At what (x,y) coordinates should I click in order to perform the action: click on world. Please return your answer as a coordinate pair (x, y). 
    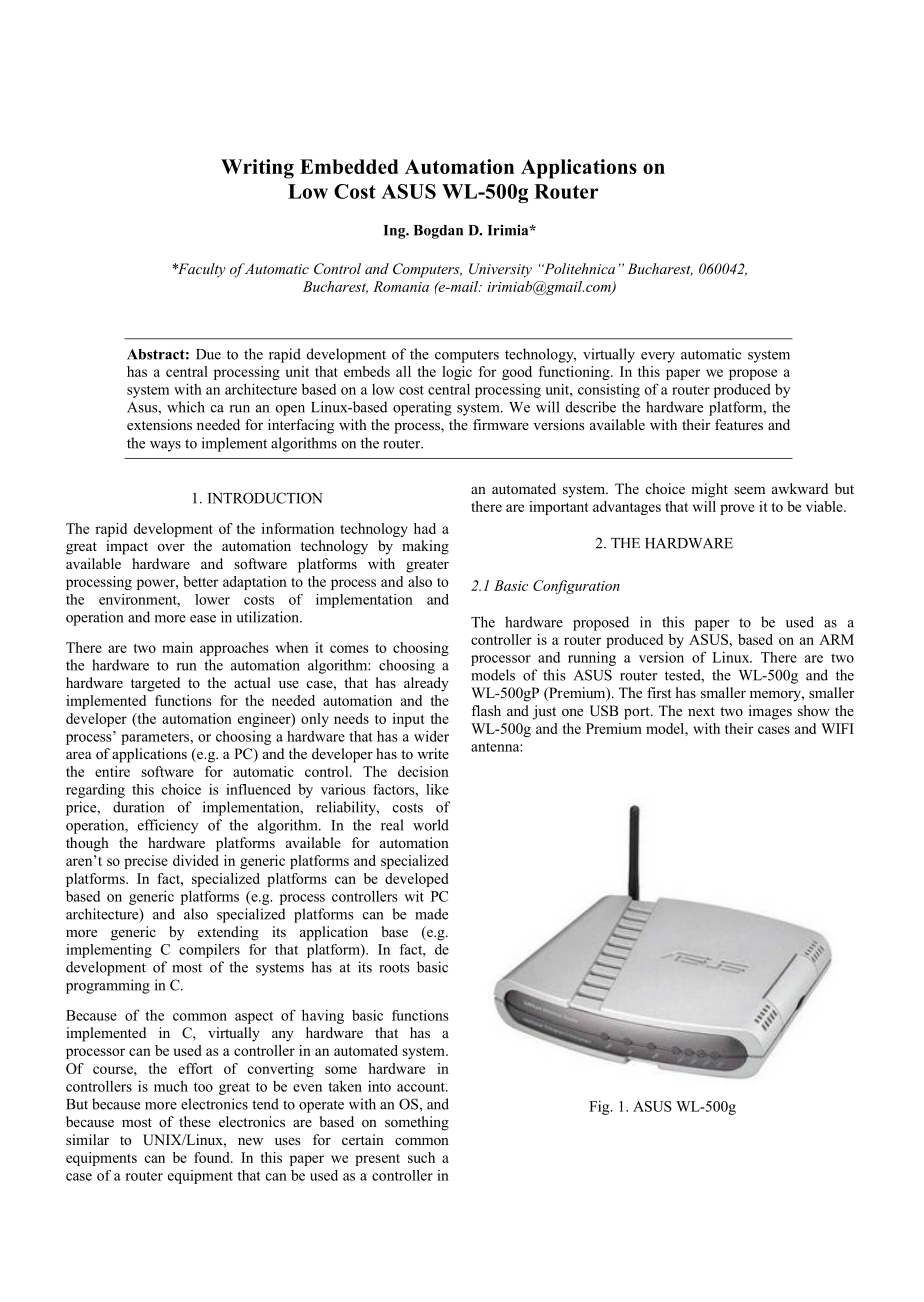
    Looking at the image, I should click on (431, 825).
